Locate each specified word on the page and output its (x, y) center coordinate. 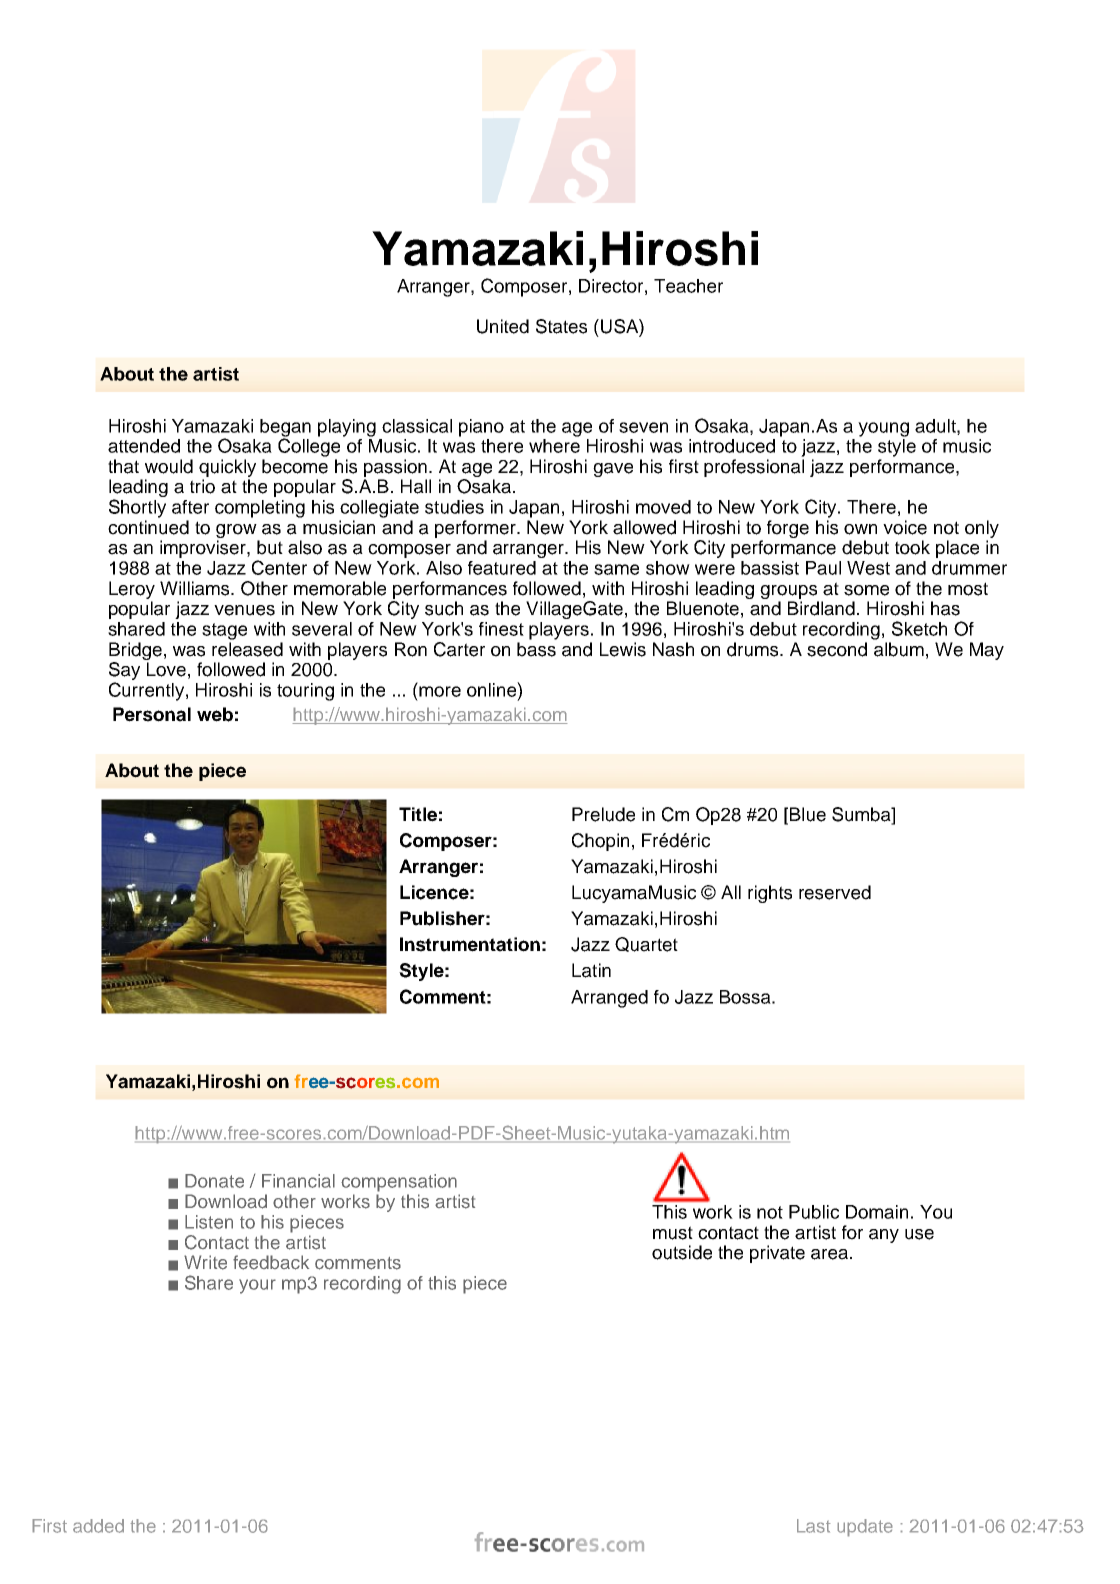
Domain (877, 1212)
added (98, 1526)
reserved (835, 892)
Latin (591, 970)
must (673, 1233)
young (883, 429)
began (285, 429)
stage (224, 631)
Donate (214, 1181)
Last (814, 1526)
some (866, 590)
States (561, 326)
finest (501, 629)
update (865, 1528)
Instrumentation (470, 944)
